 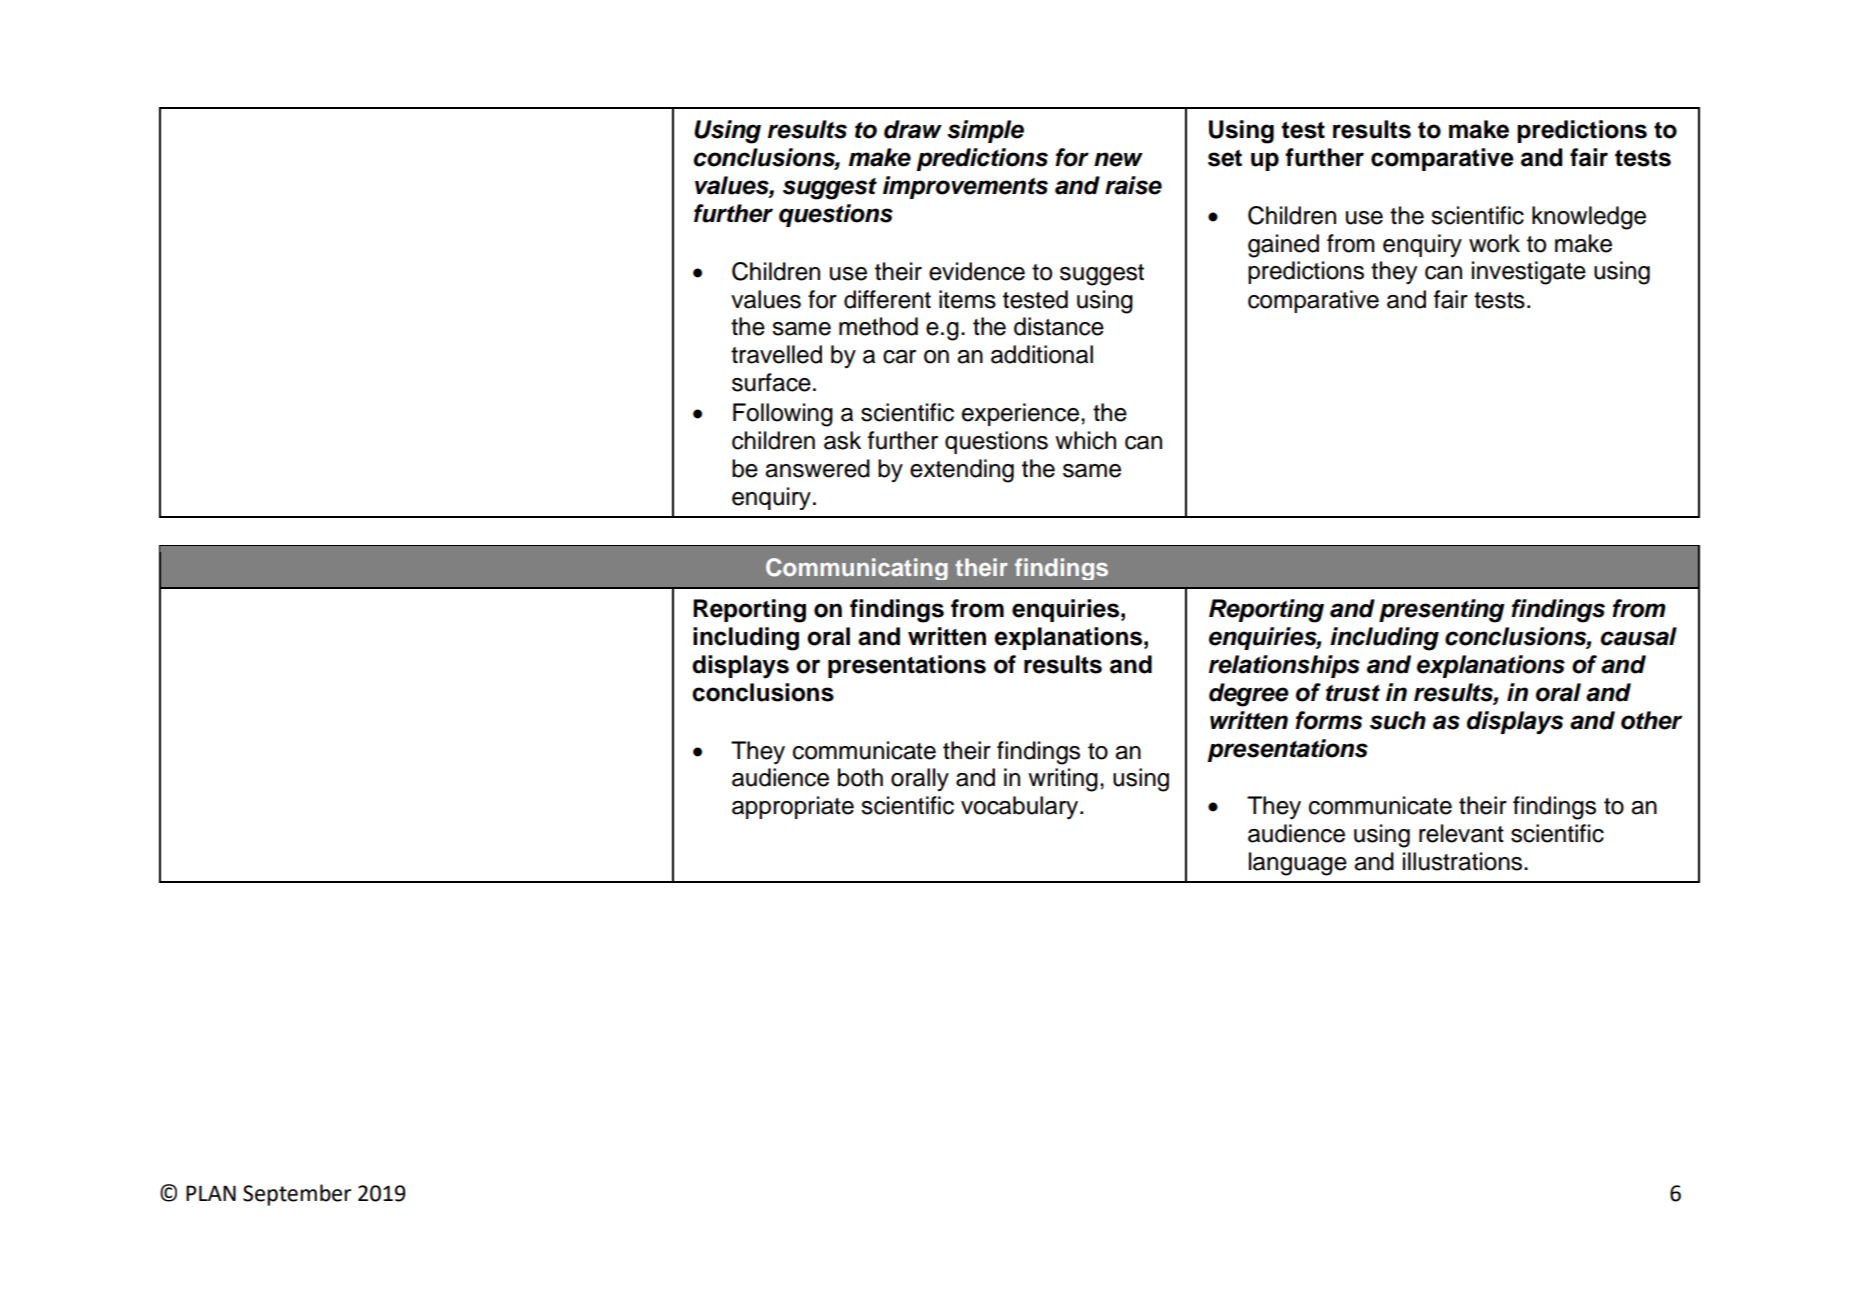 I want to click on surface, so click(x=771, y=382).
